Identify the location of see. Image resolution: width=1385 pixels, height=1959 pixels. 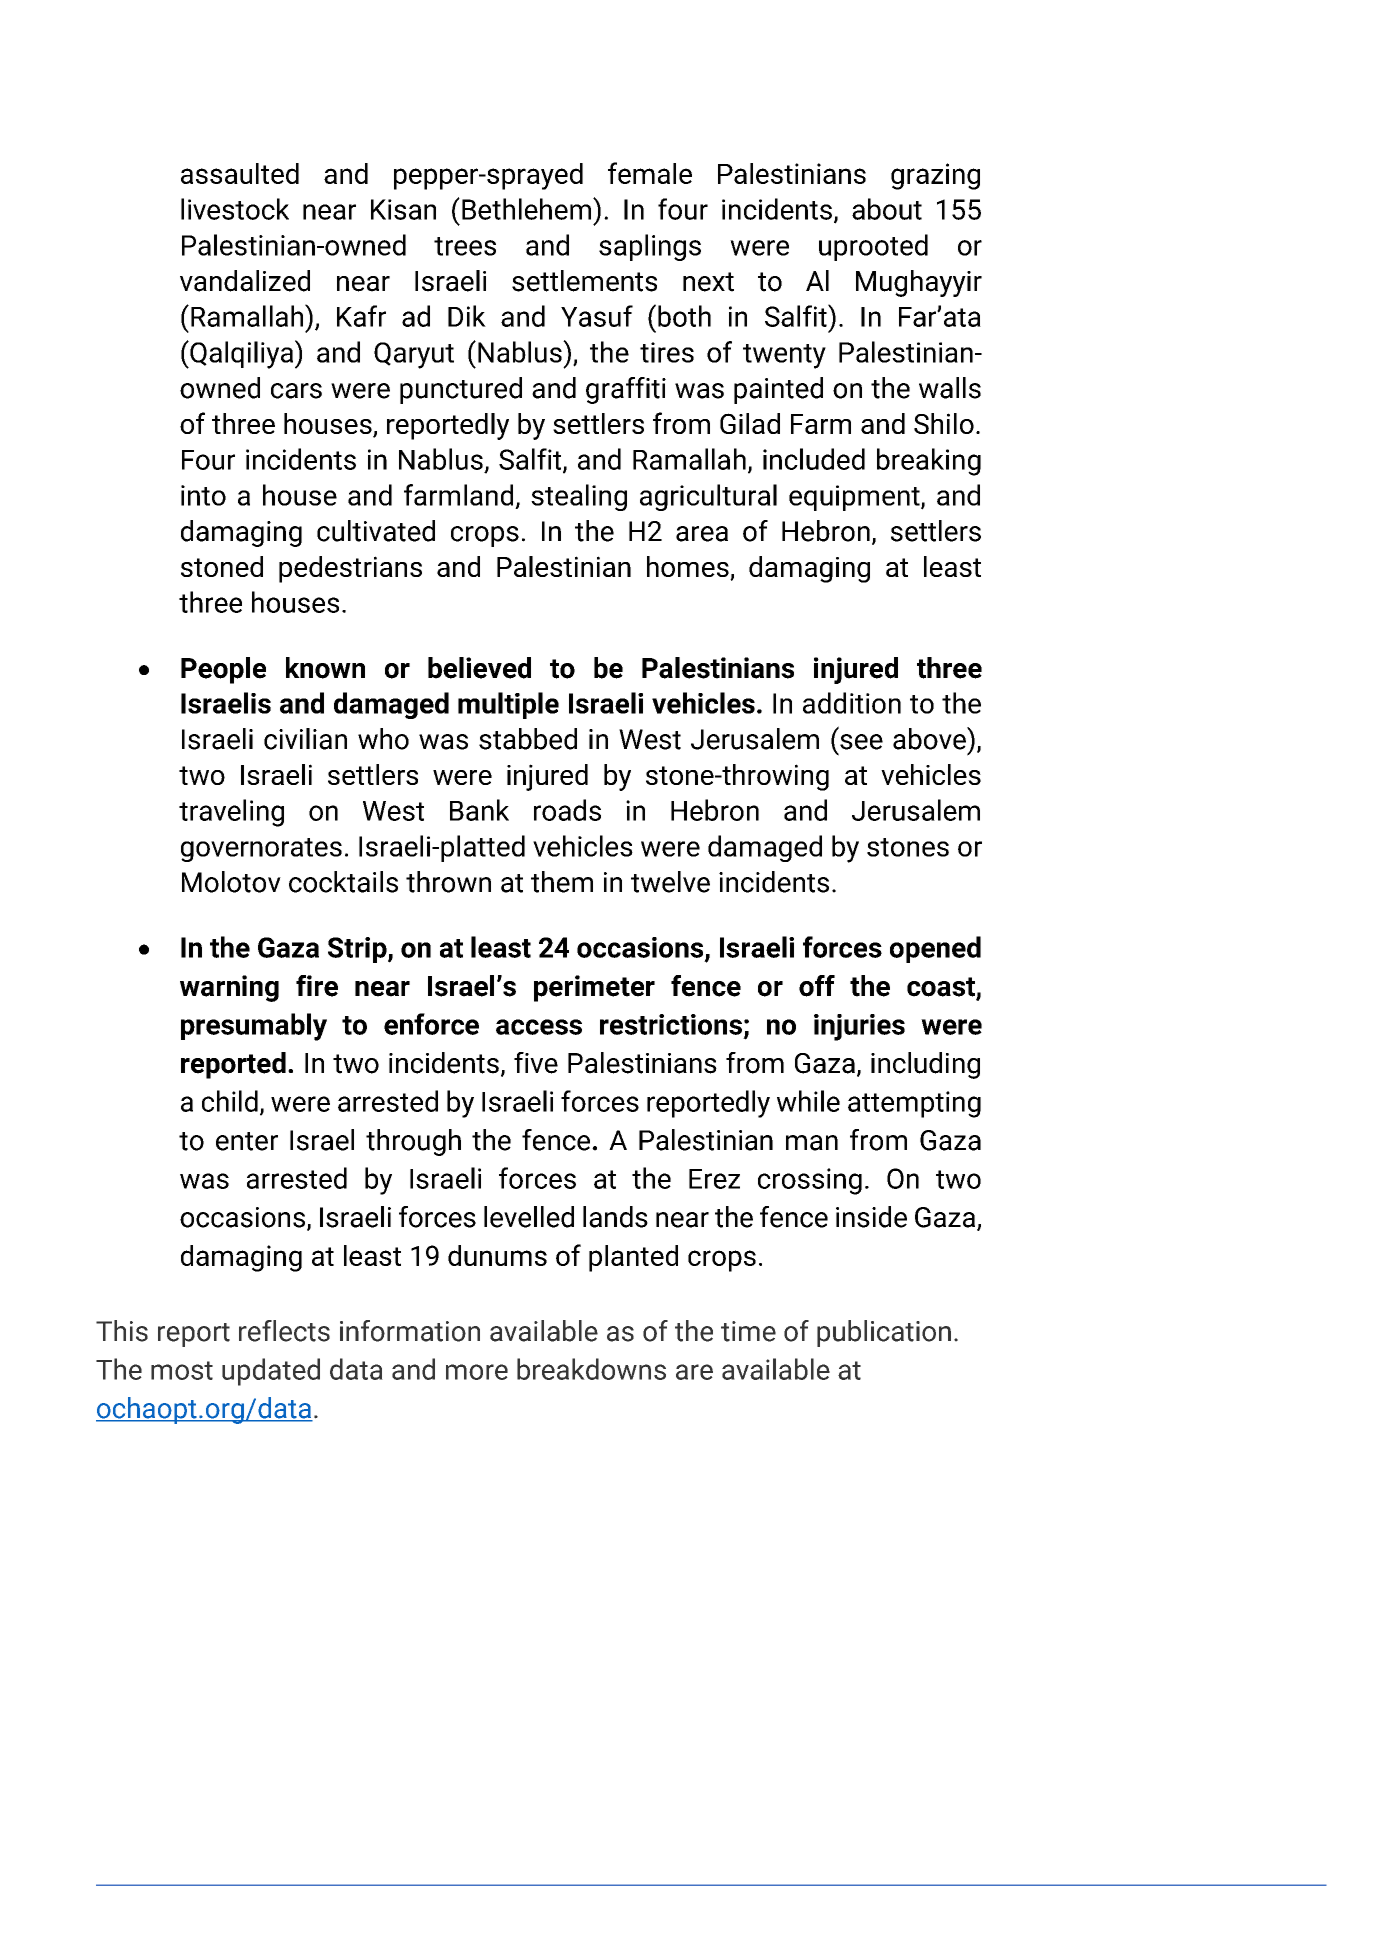
(861, 742).
